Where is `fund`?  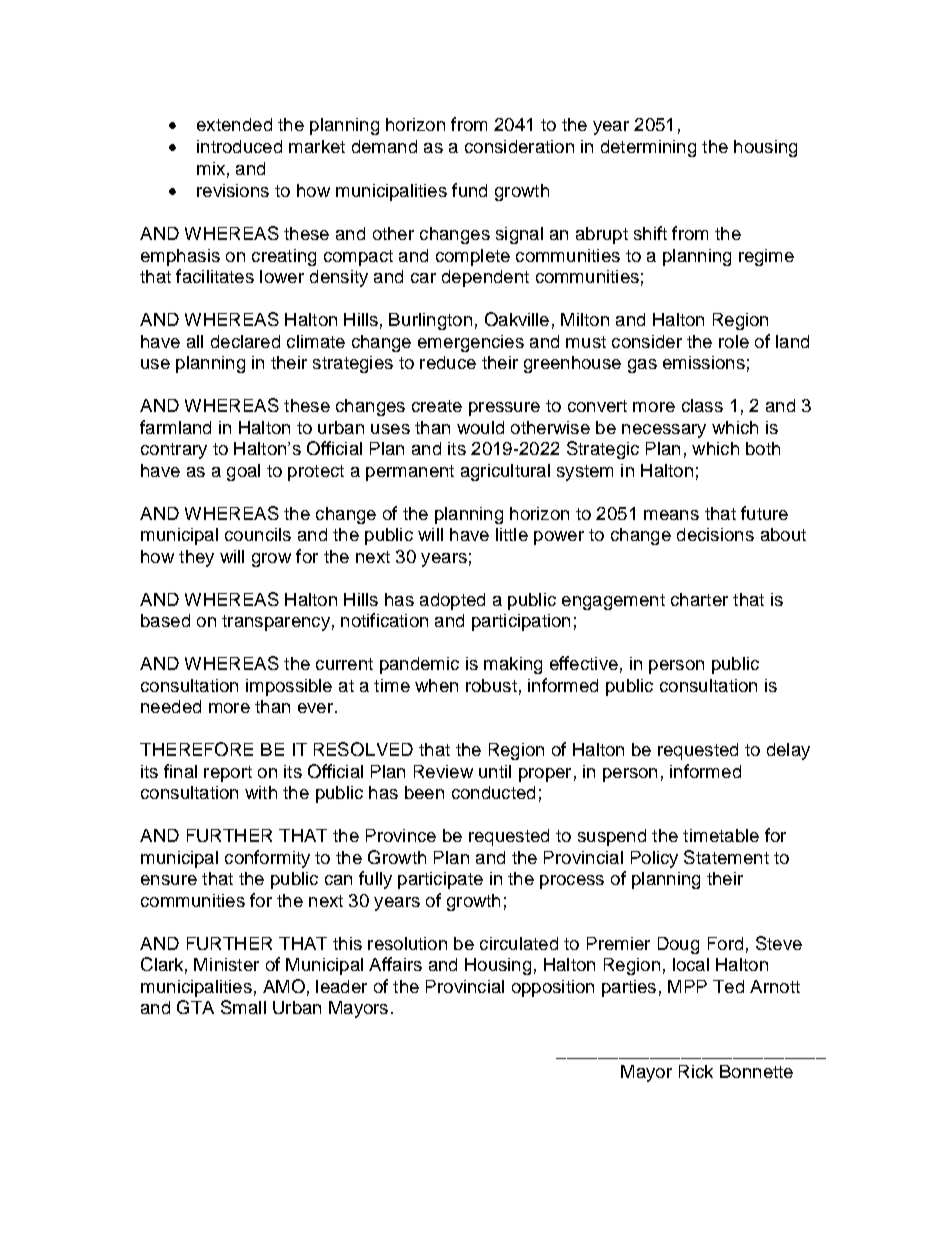 fund is located at coordinates (469, 190).
